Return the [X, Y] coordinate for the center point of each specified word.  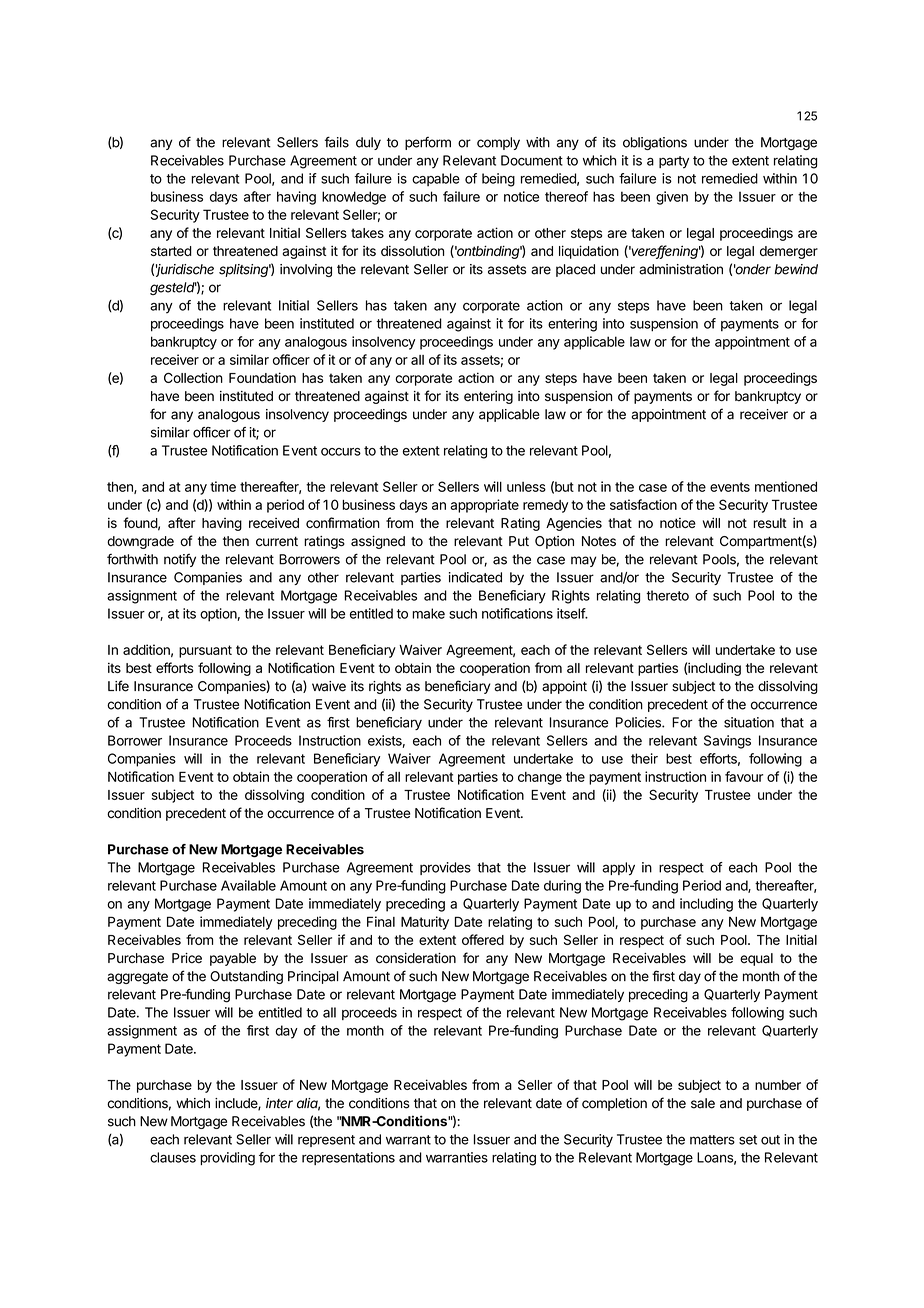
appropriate [484, 506]
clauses [173, 1157]
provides [445, 868]
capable [436, 179]
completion [614, 1104]
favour [744, 776]
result [770, 523]
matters [712, 1140]
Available [248, 885]
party [674, 162]
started [171, 251]
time [223, 486]
